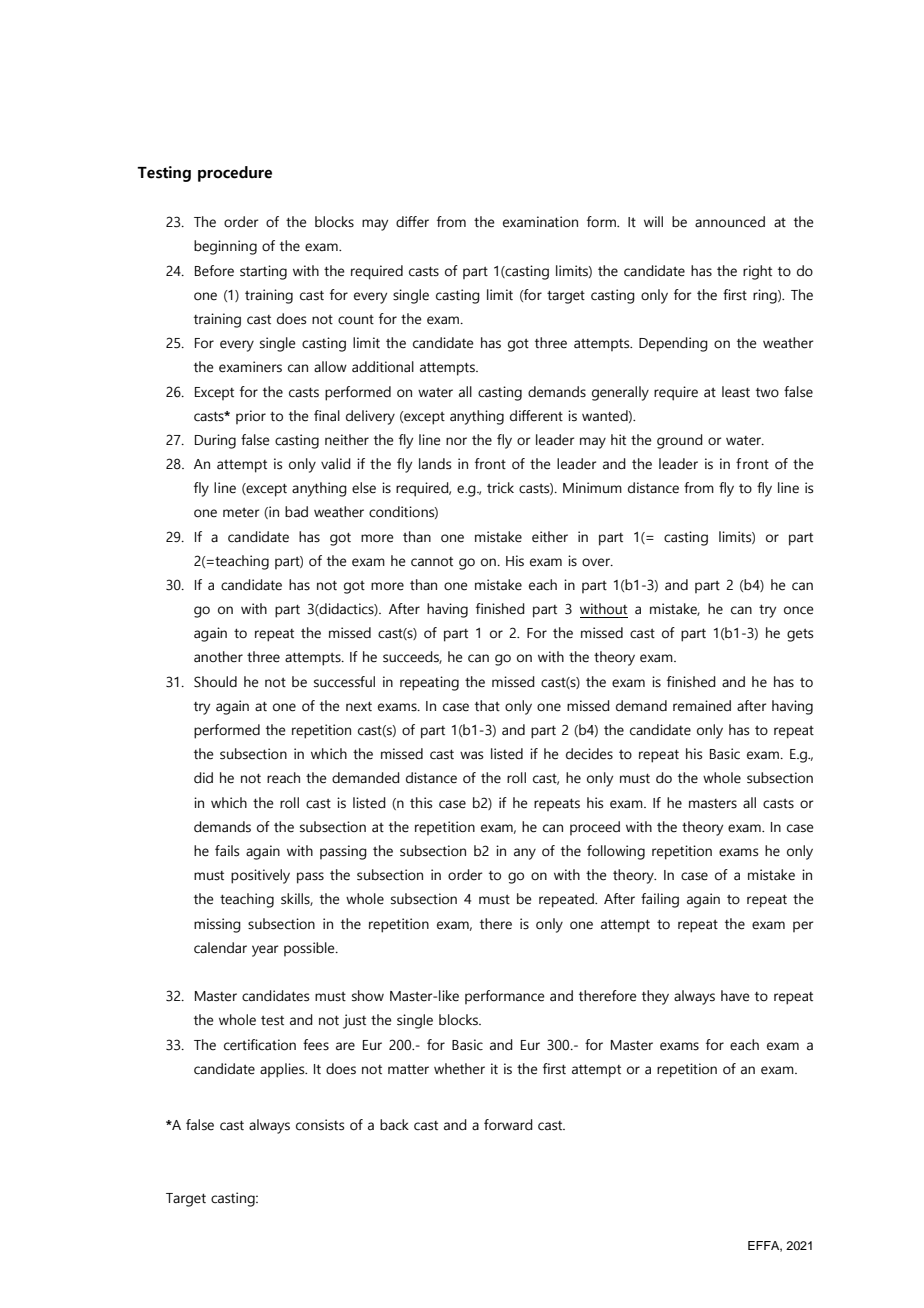  Describe the element at coordinates (508, 1125) in the screenshot. I see `forward` at that location.
